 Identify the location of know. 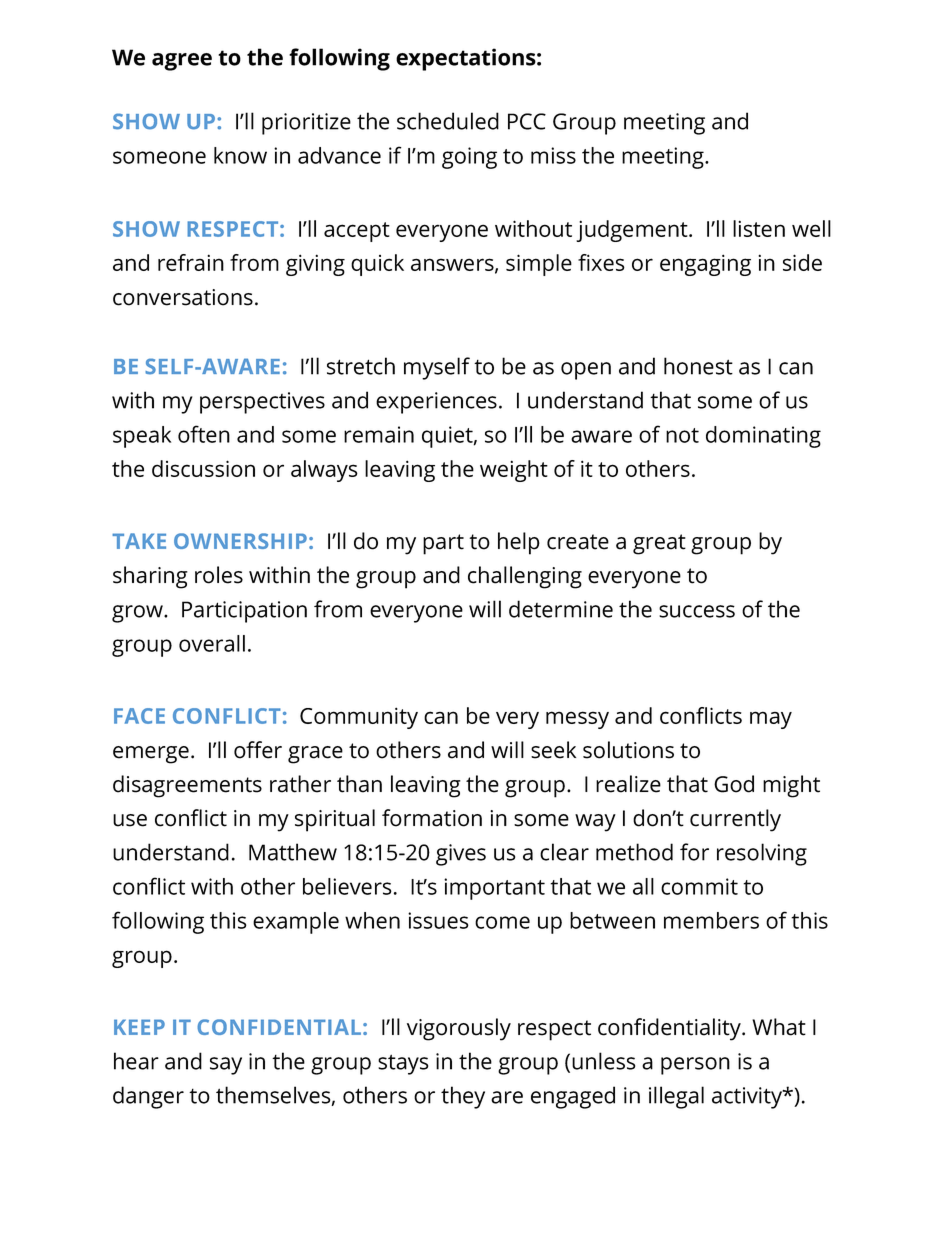
(240, 155).
